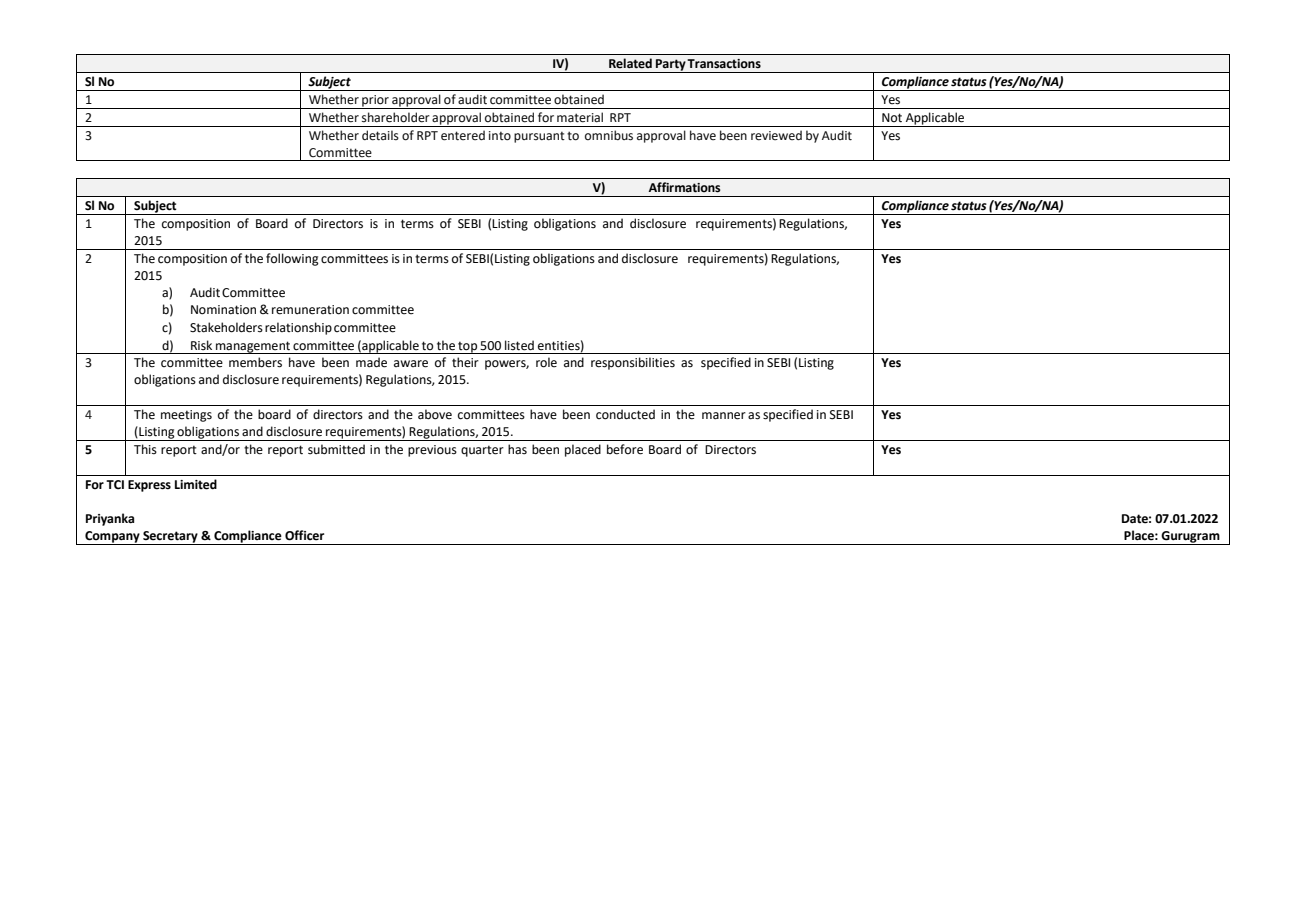 The image size is (1307, 924). Describe the element at coordinates (892, 118) in the screenshot. I see `Not` at that location.
